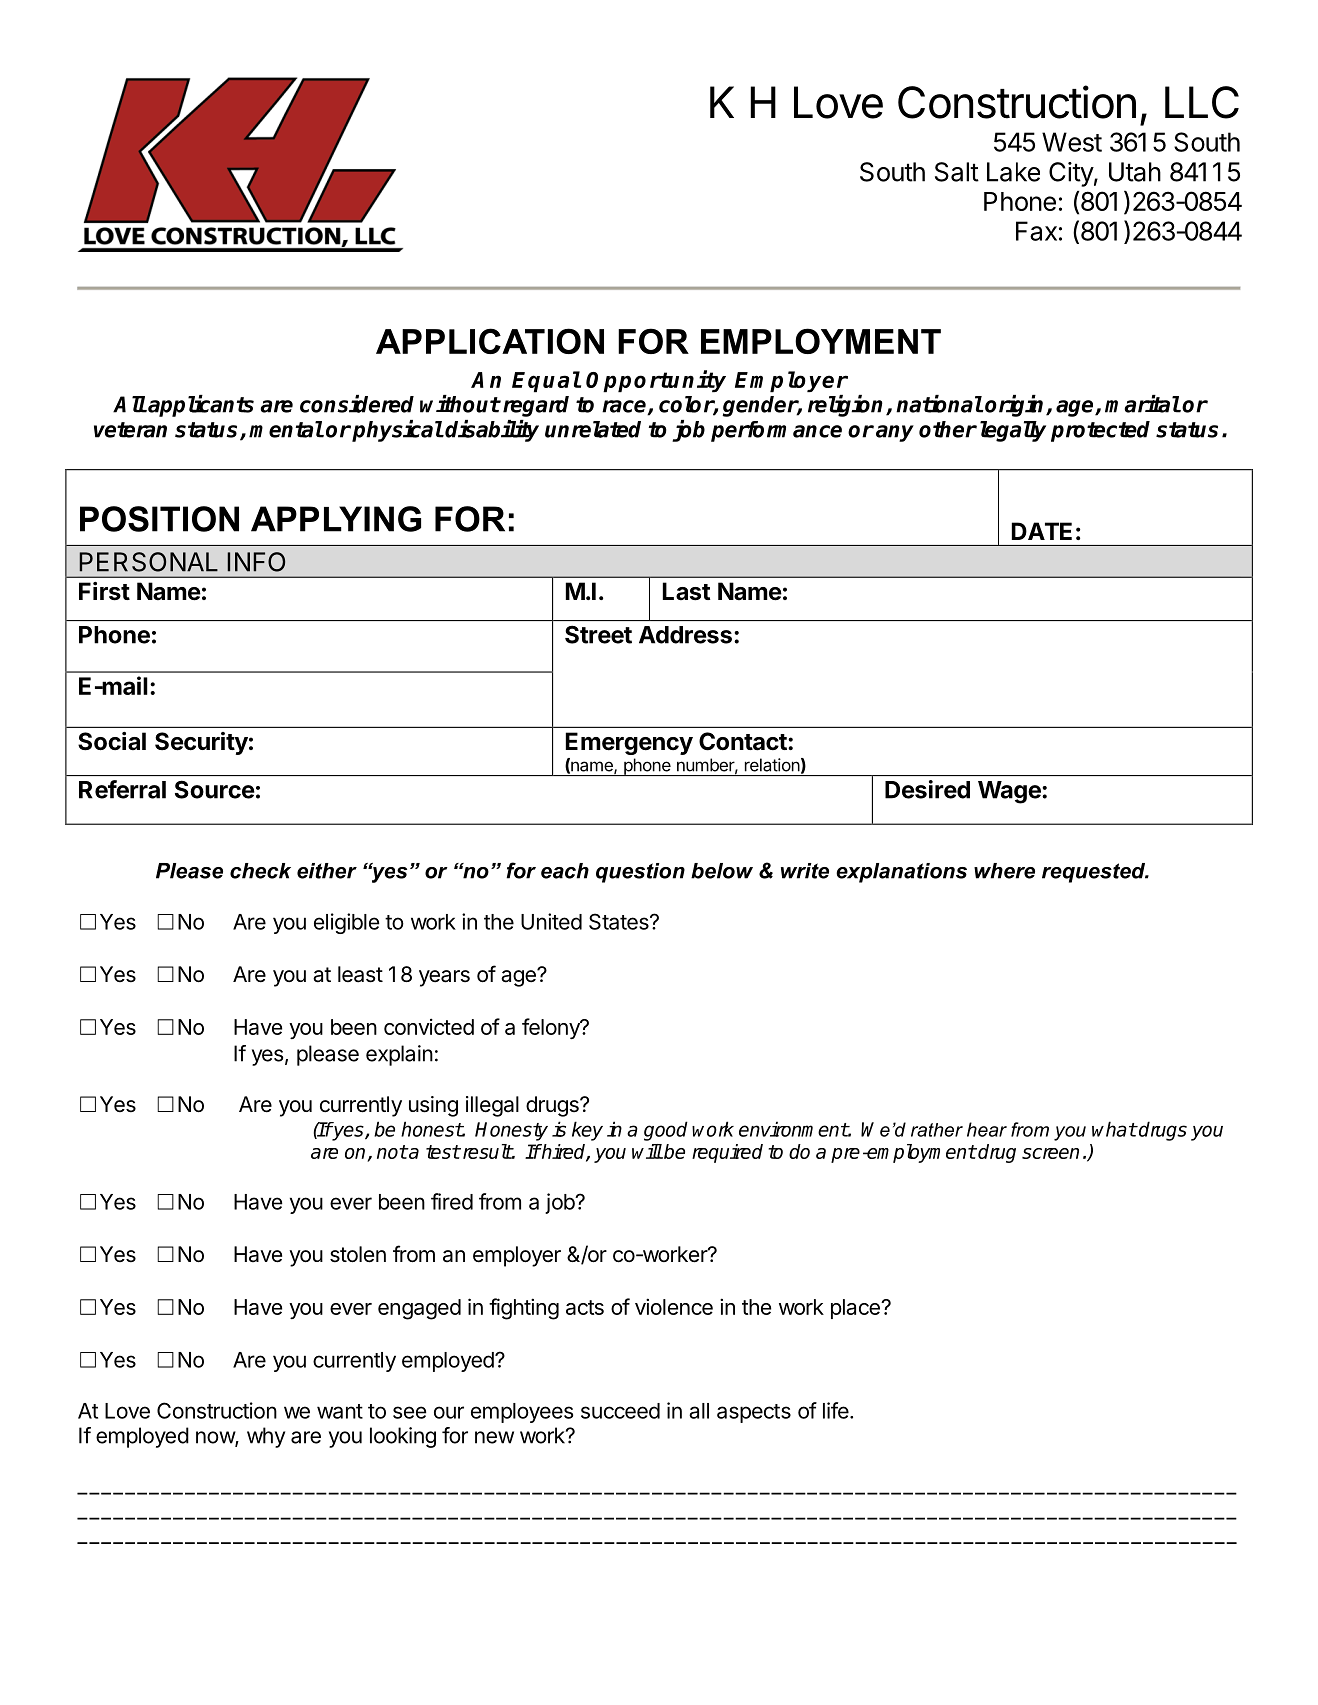 This screenshot has width=1318, height=1705. I want to click on why, so click(266, 1437).
